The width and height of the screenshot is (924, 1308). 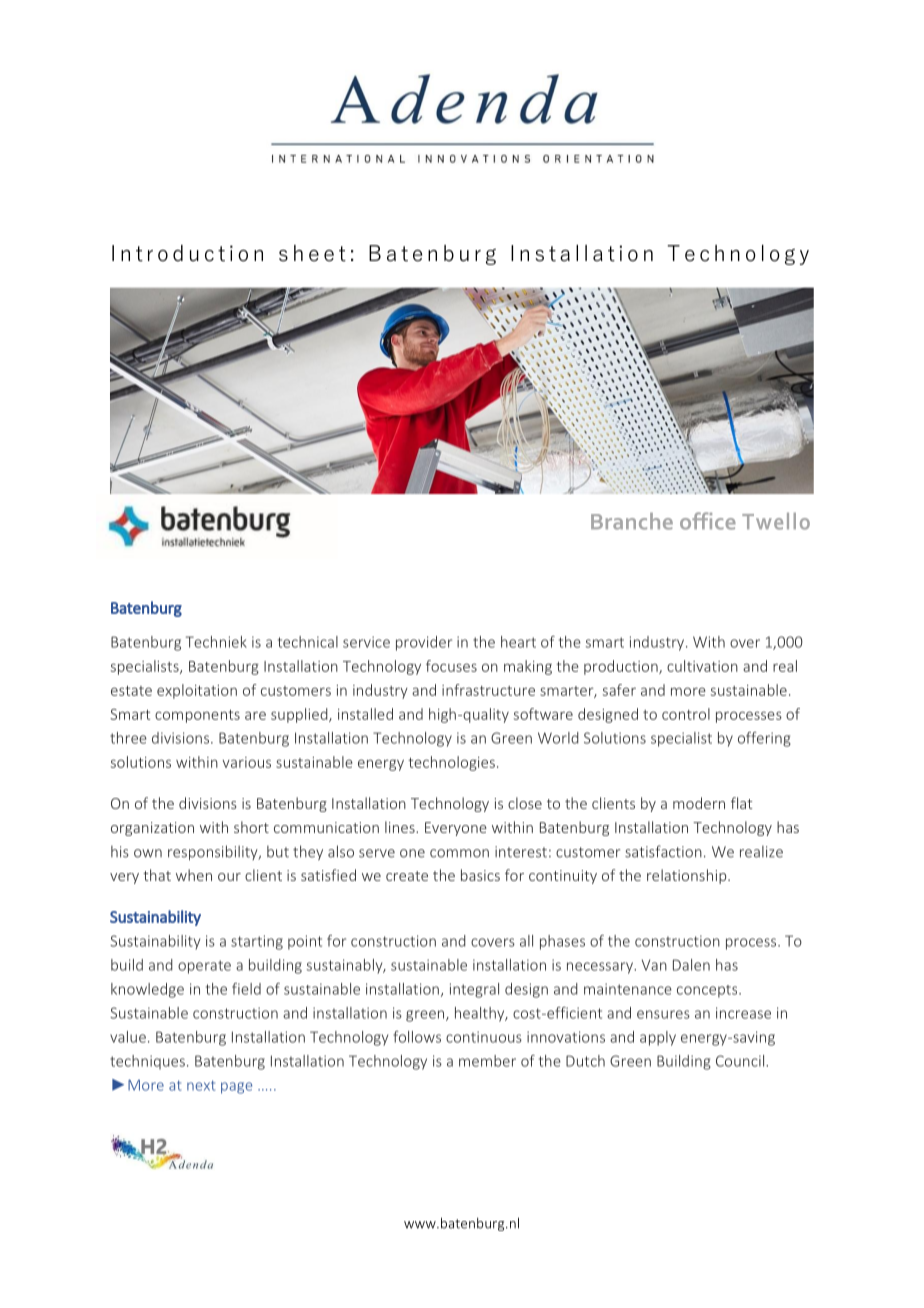 What do you see at coordinates (686, 714) in the screenshot?
I see `control` at bounding box center [686, 714].
